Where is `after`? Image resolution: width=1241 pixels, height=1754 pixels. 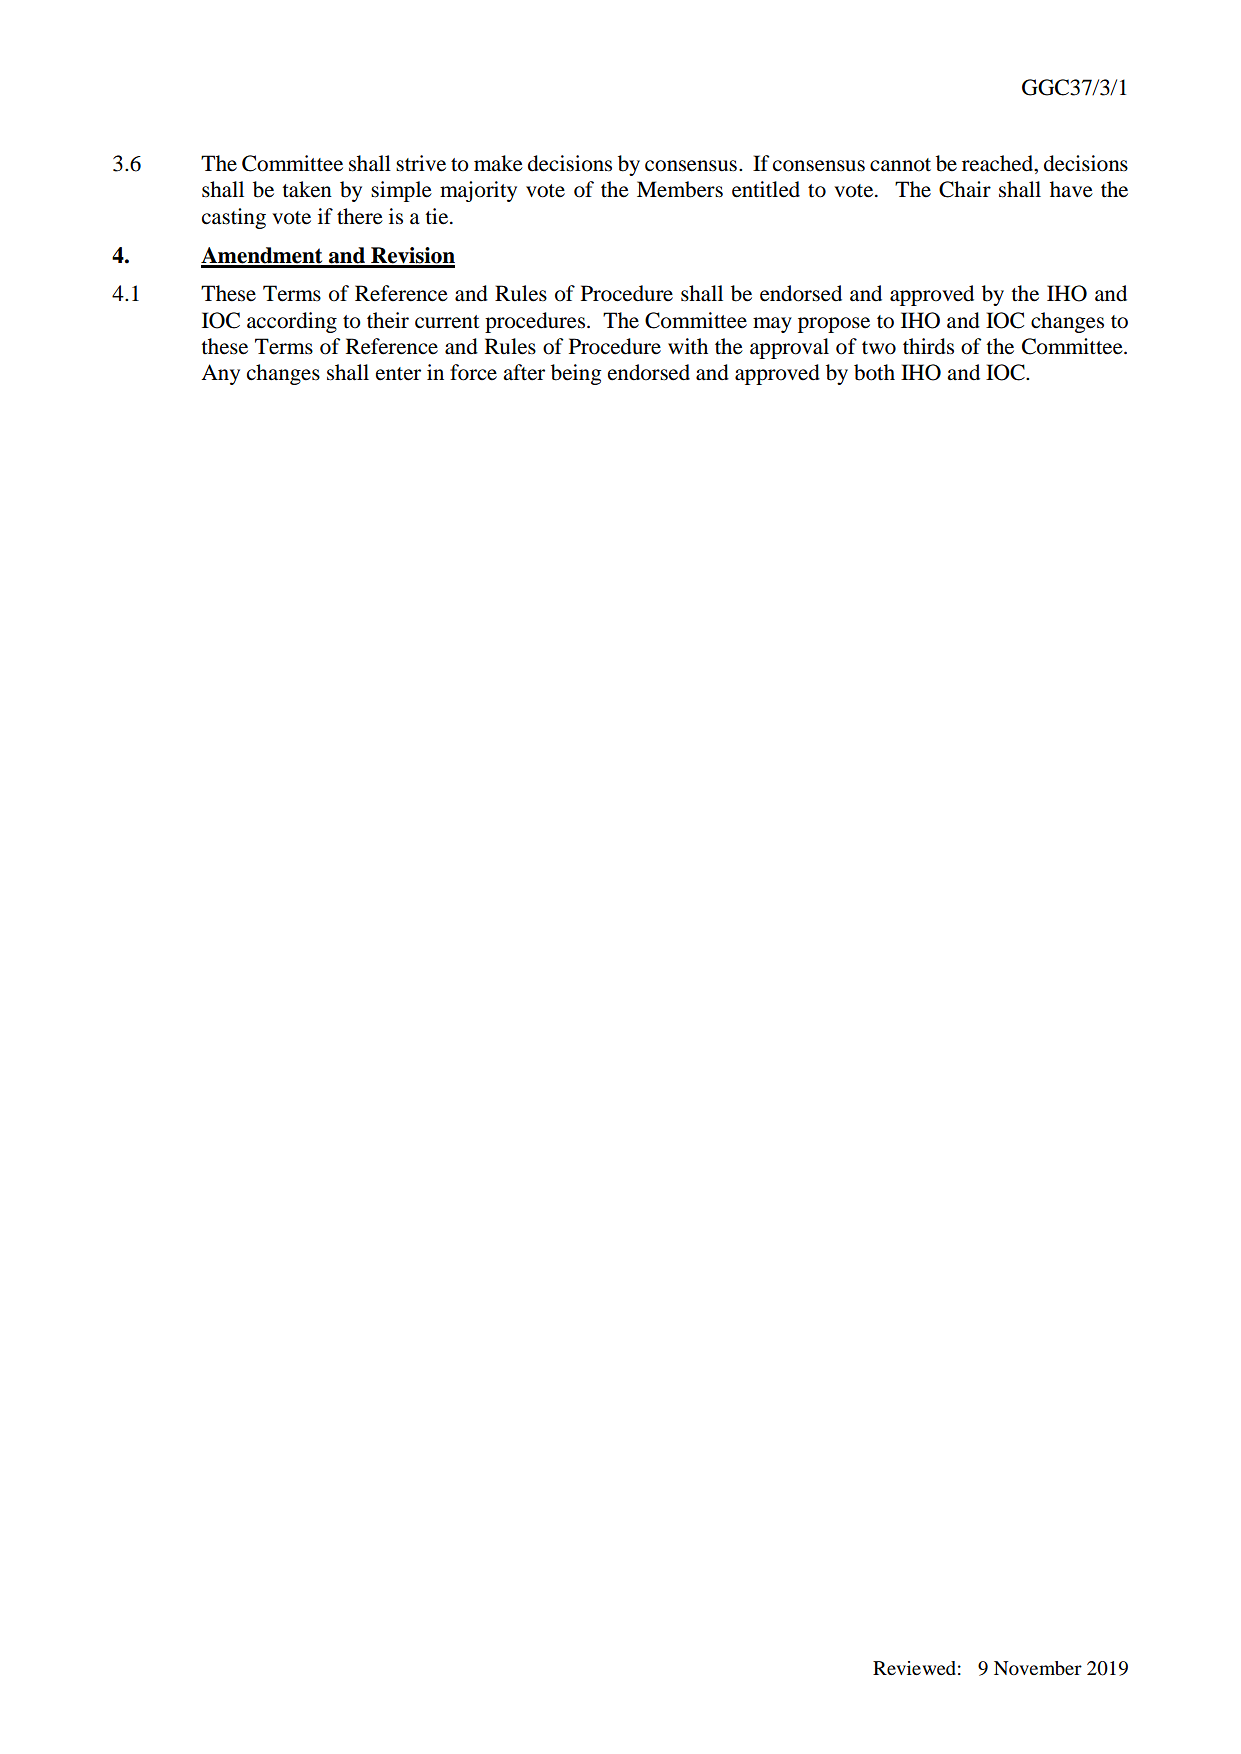 after is located at coordinates (524, 372).
